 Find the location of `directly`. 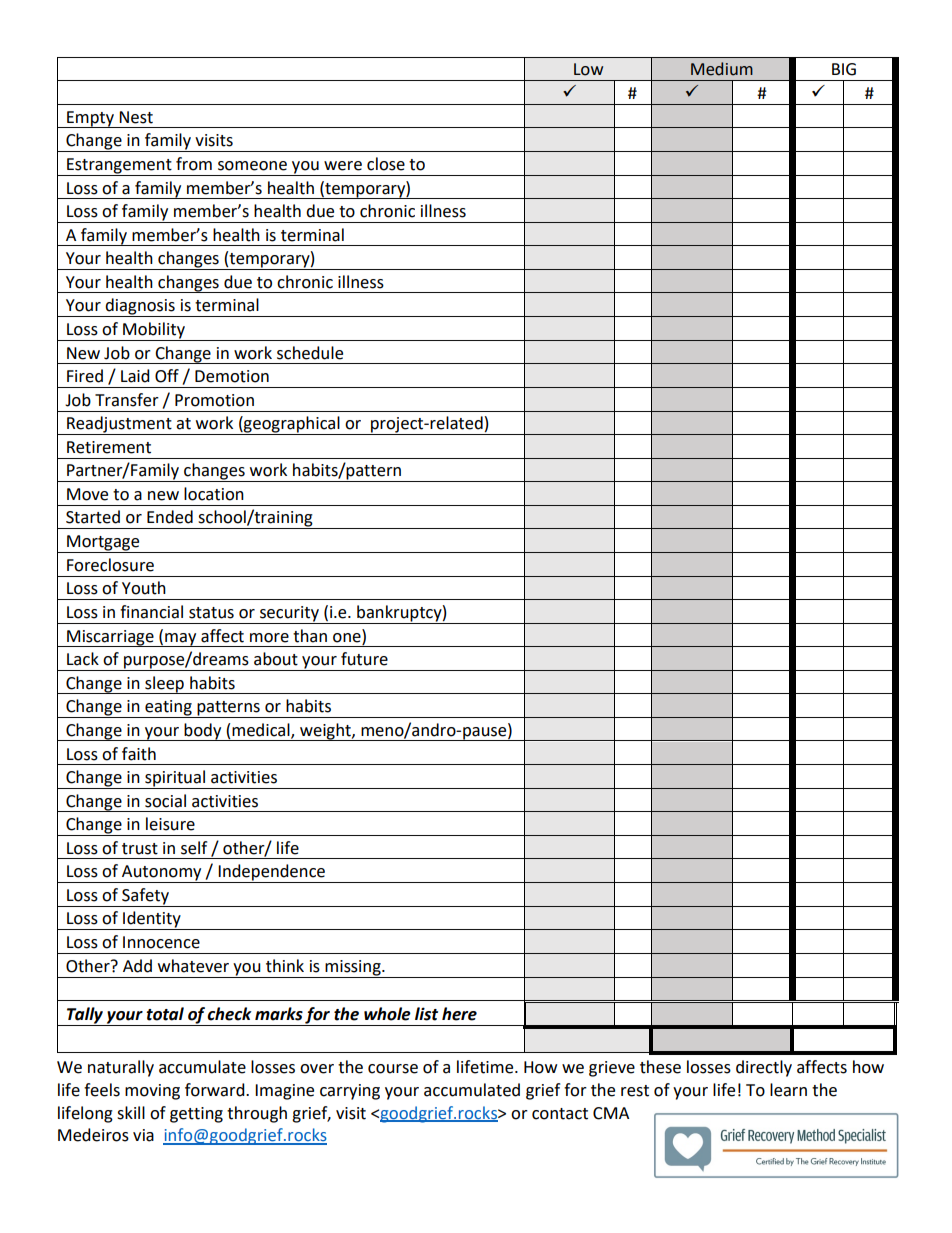

directly is located at coordinates (764, 1068).
